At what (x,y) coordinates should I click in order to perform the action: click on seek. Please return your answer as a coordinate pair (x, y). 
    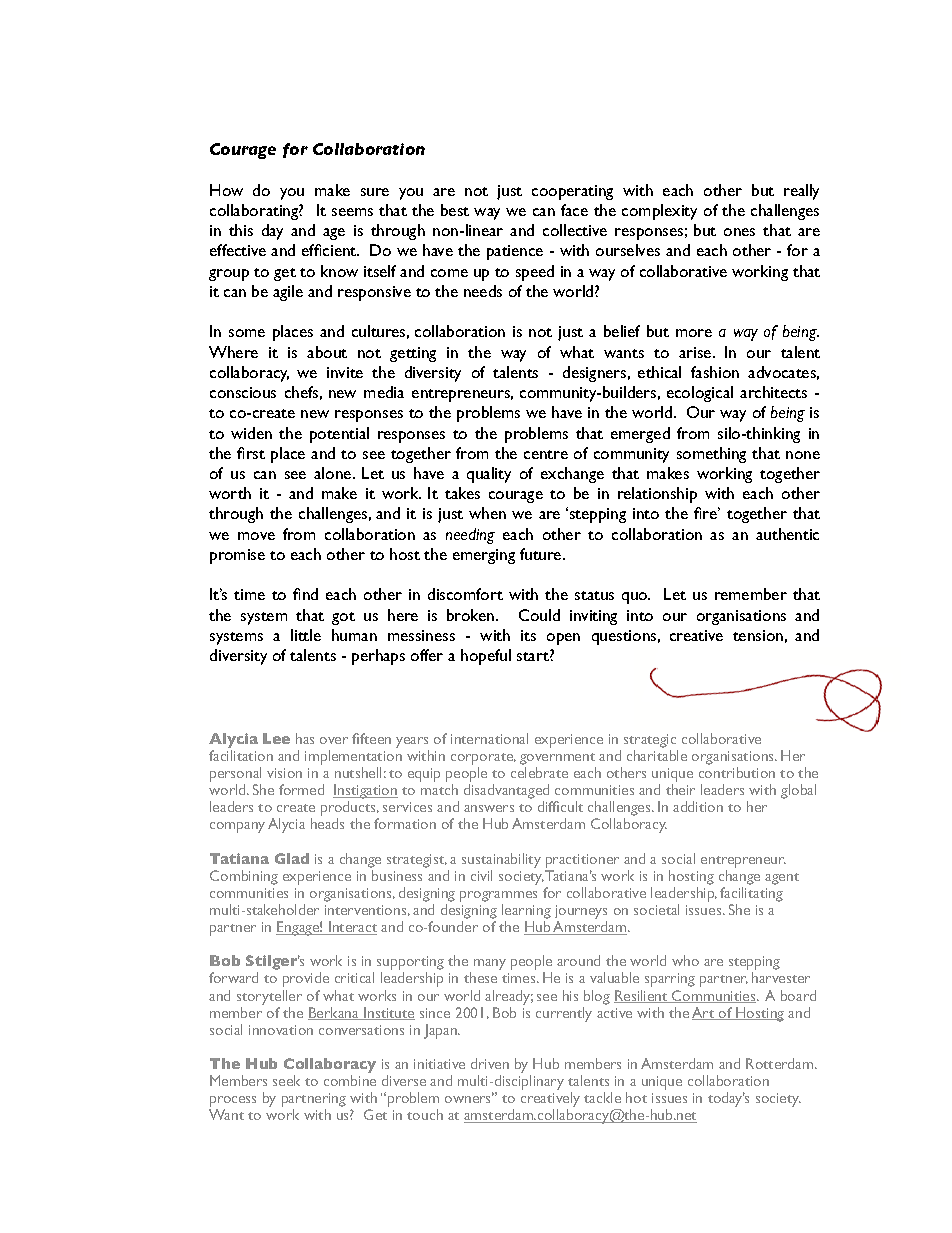
    Looking at the image, I should click on (286, 1080).
